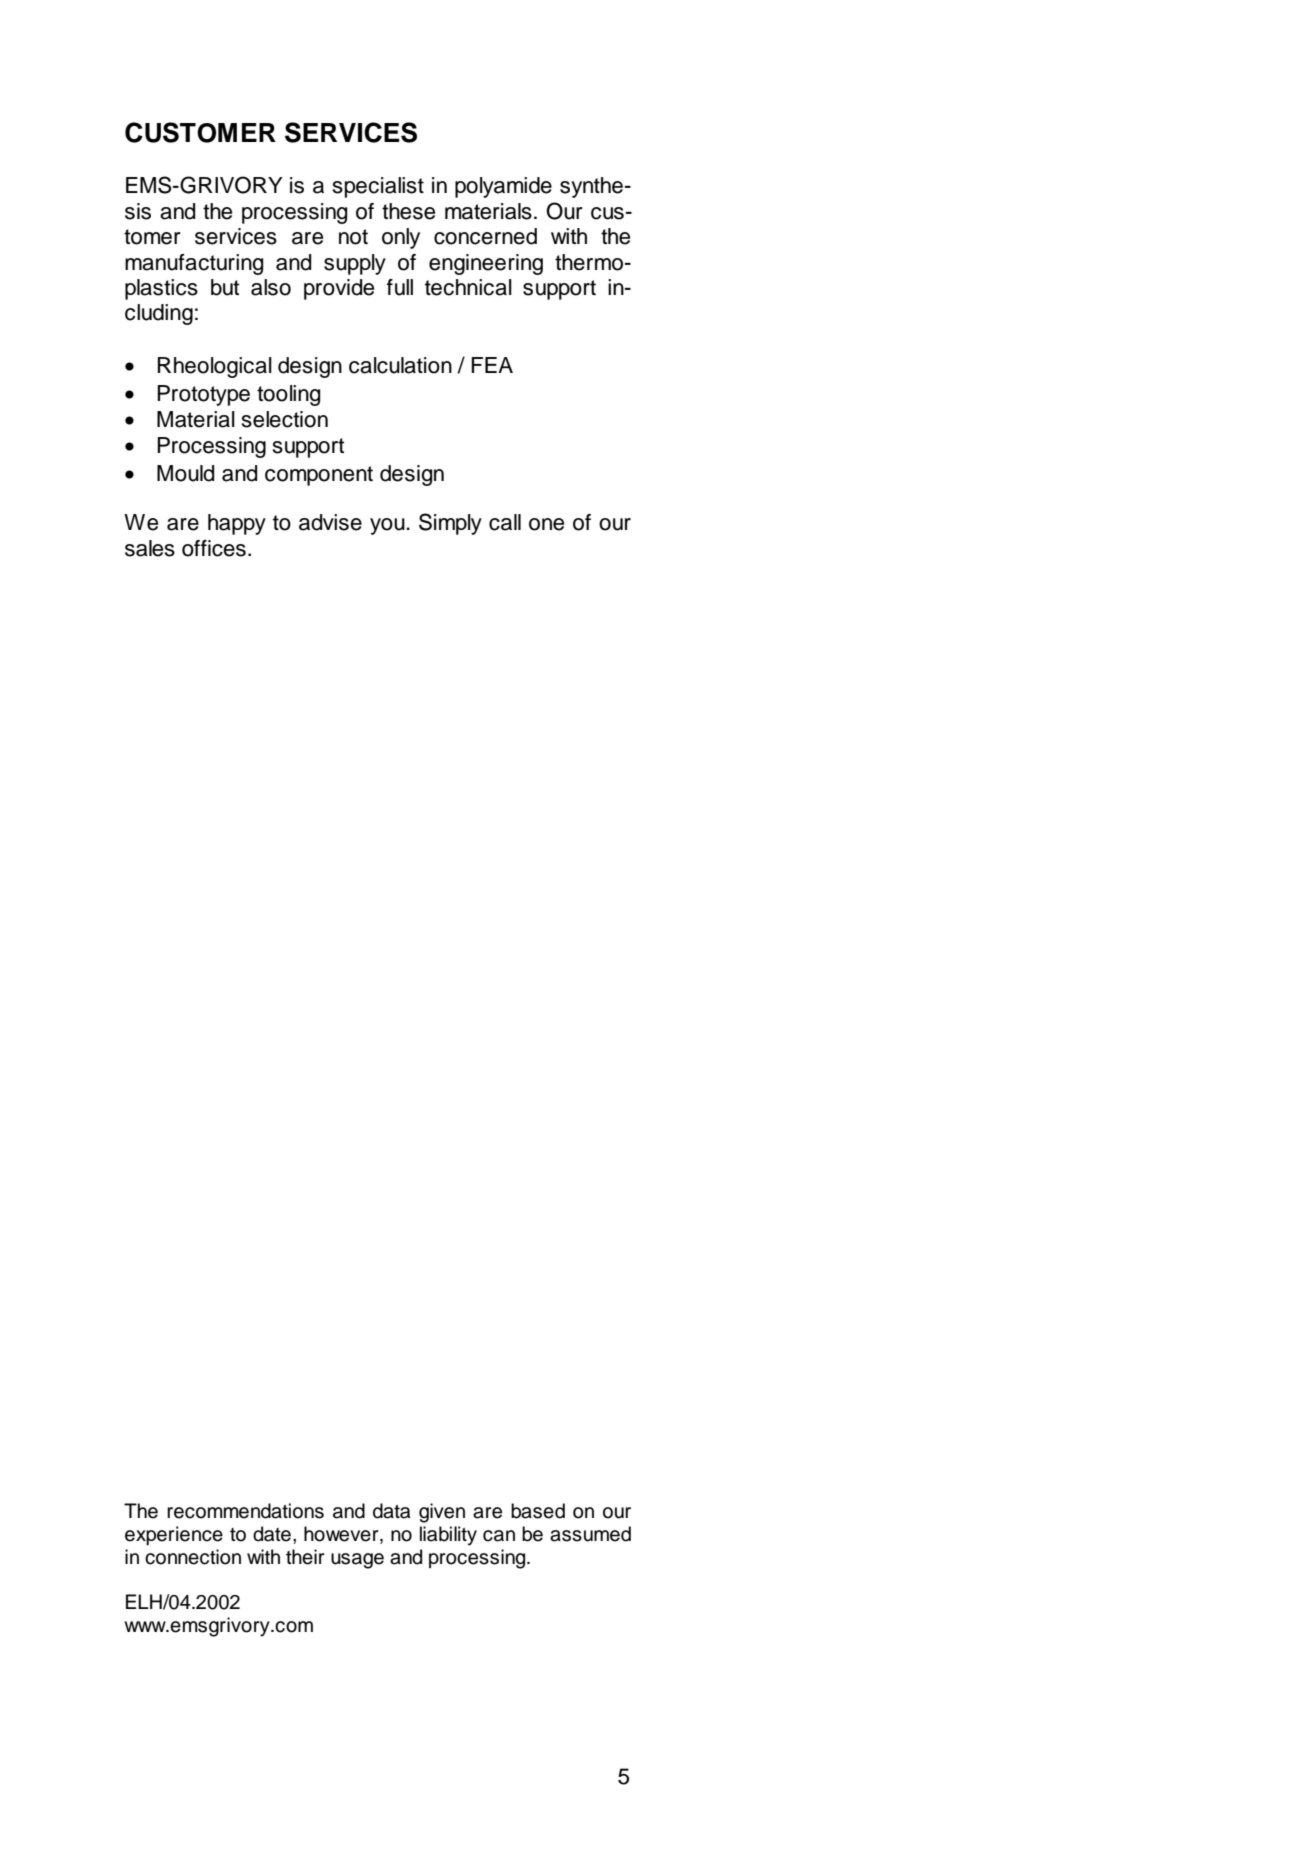 The image size is (1309, 1853). I want to click on offices, so click(214, 548).
